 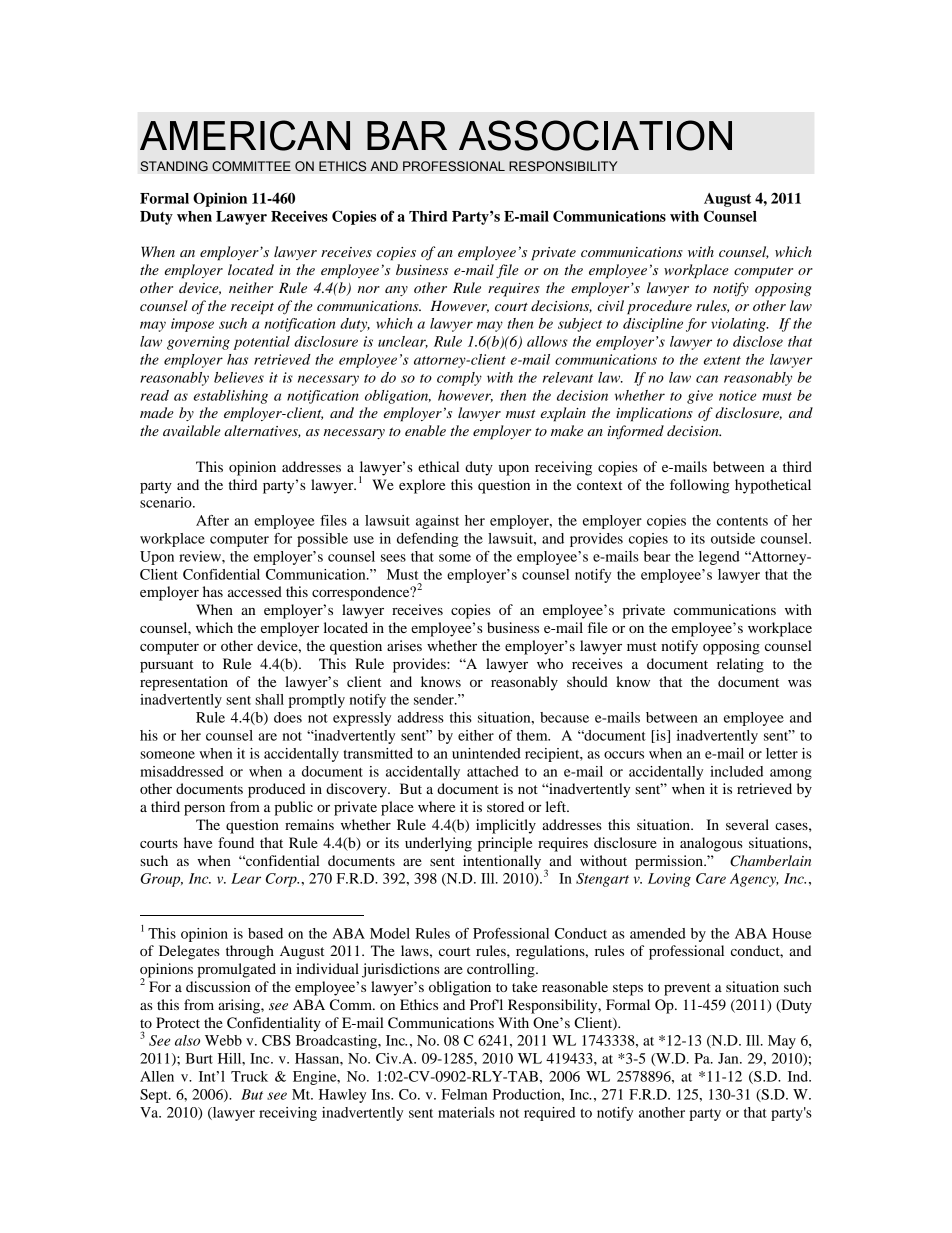 What do you see at coordinates (407, 135) in the page?
I see `BAR` at bounding box center [407, 135].
